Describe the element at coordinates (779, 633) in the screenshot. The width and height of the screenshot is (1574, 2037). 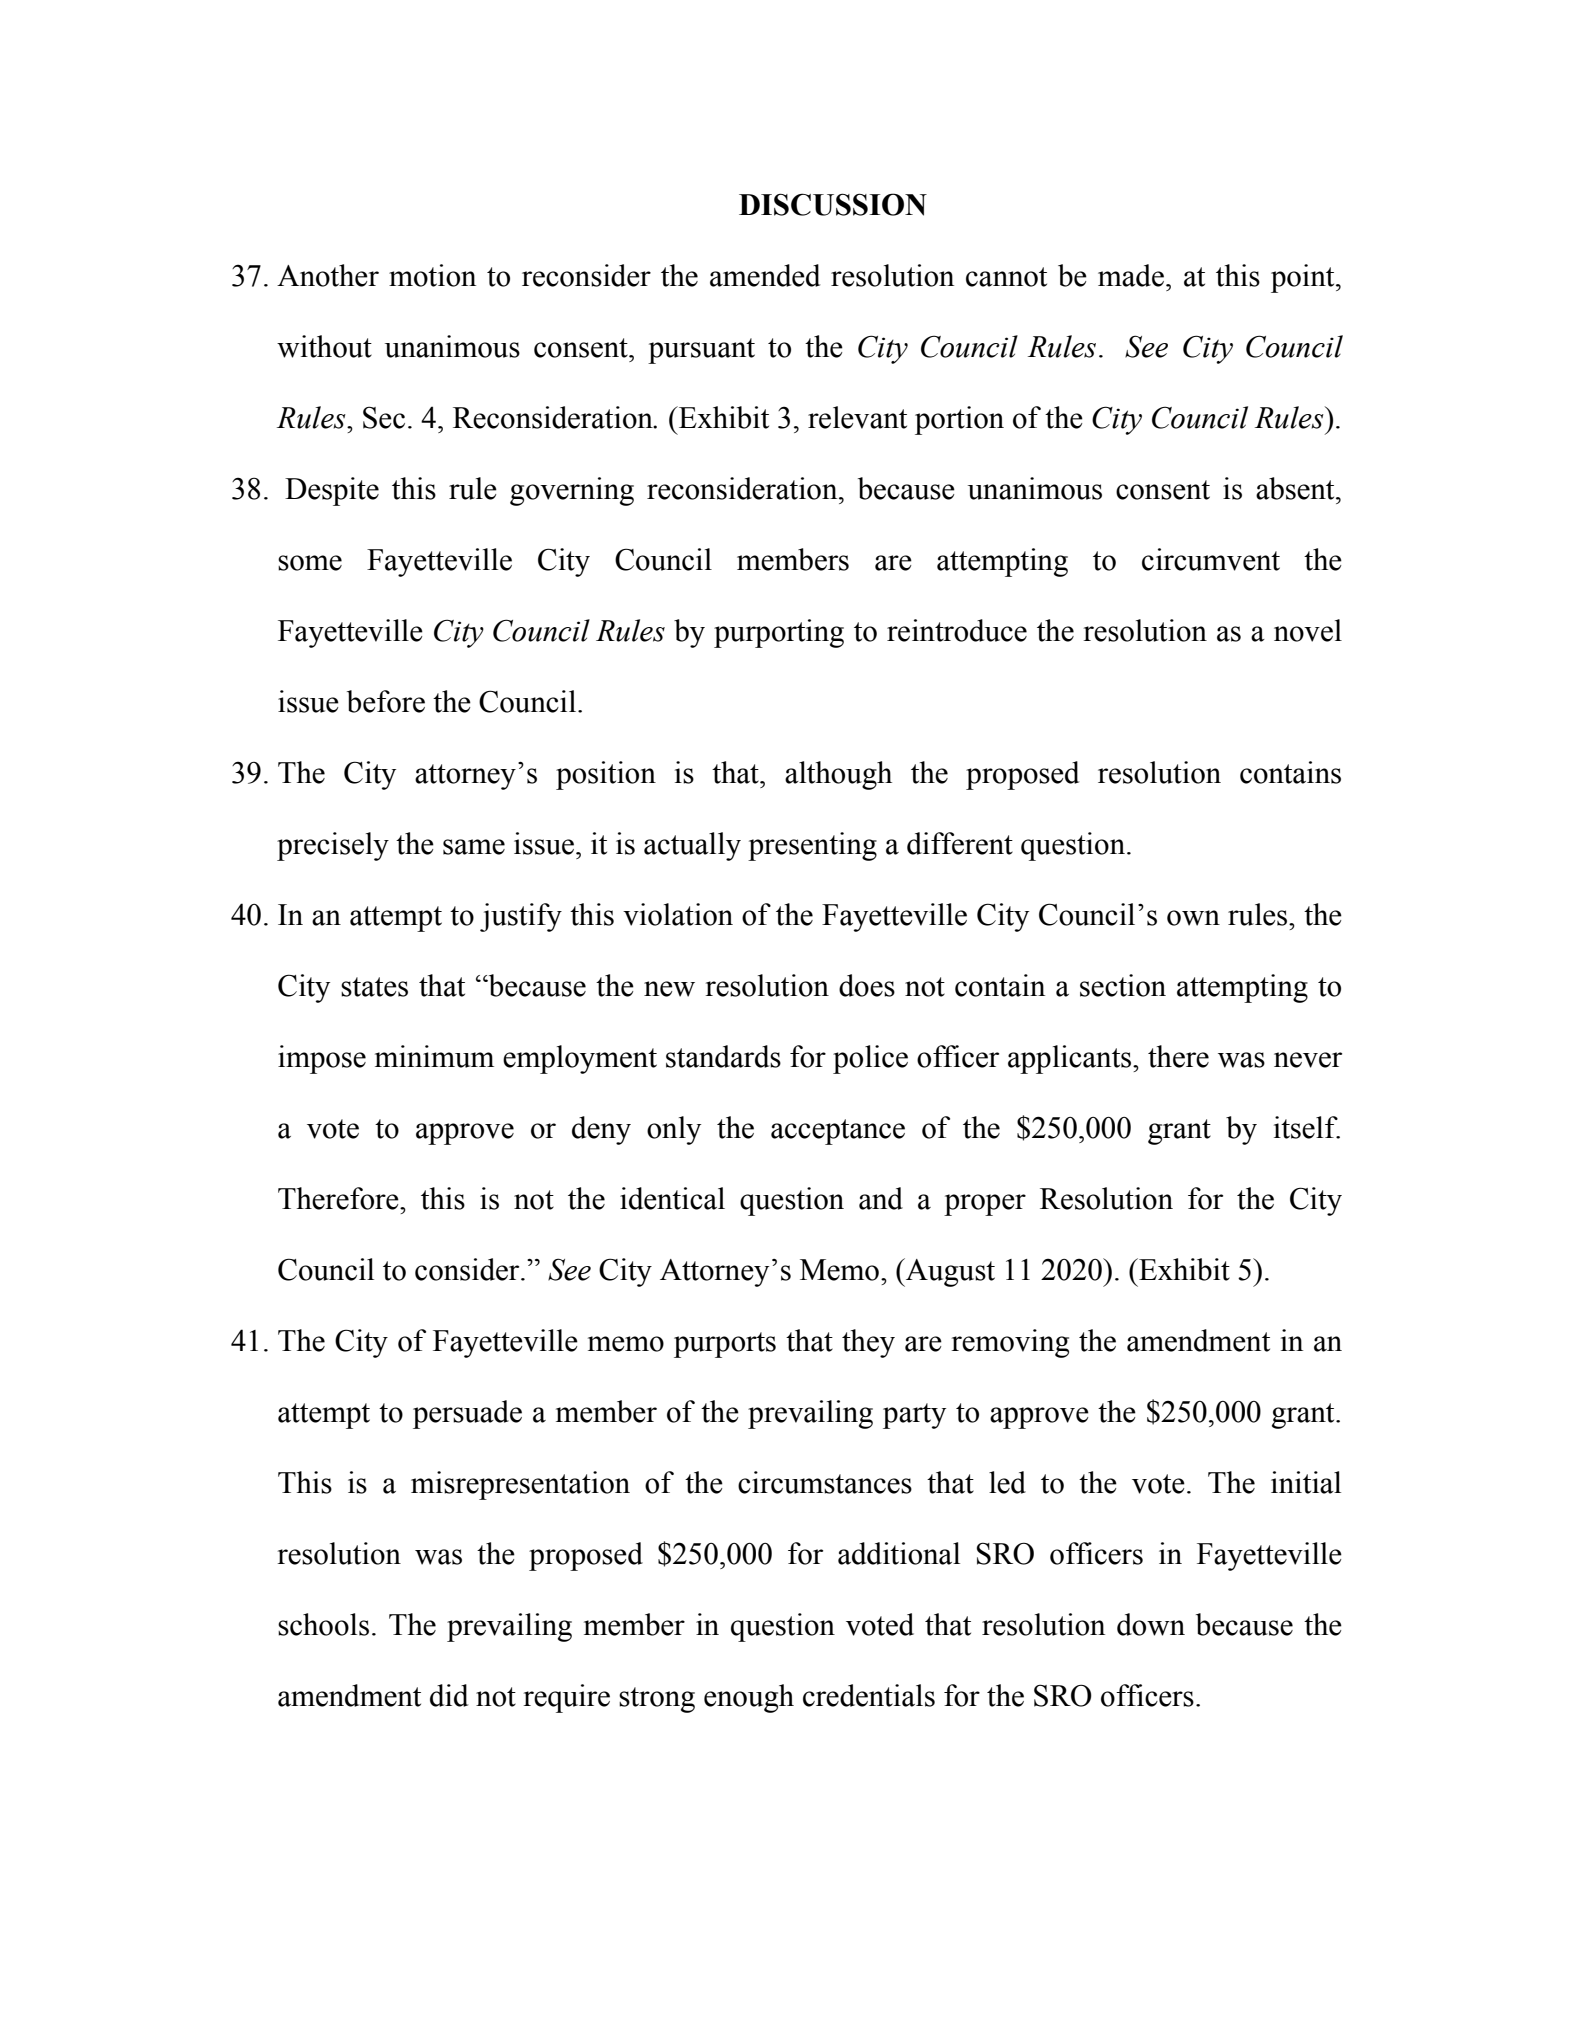
I see `purporting` at that location.
